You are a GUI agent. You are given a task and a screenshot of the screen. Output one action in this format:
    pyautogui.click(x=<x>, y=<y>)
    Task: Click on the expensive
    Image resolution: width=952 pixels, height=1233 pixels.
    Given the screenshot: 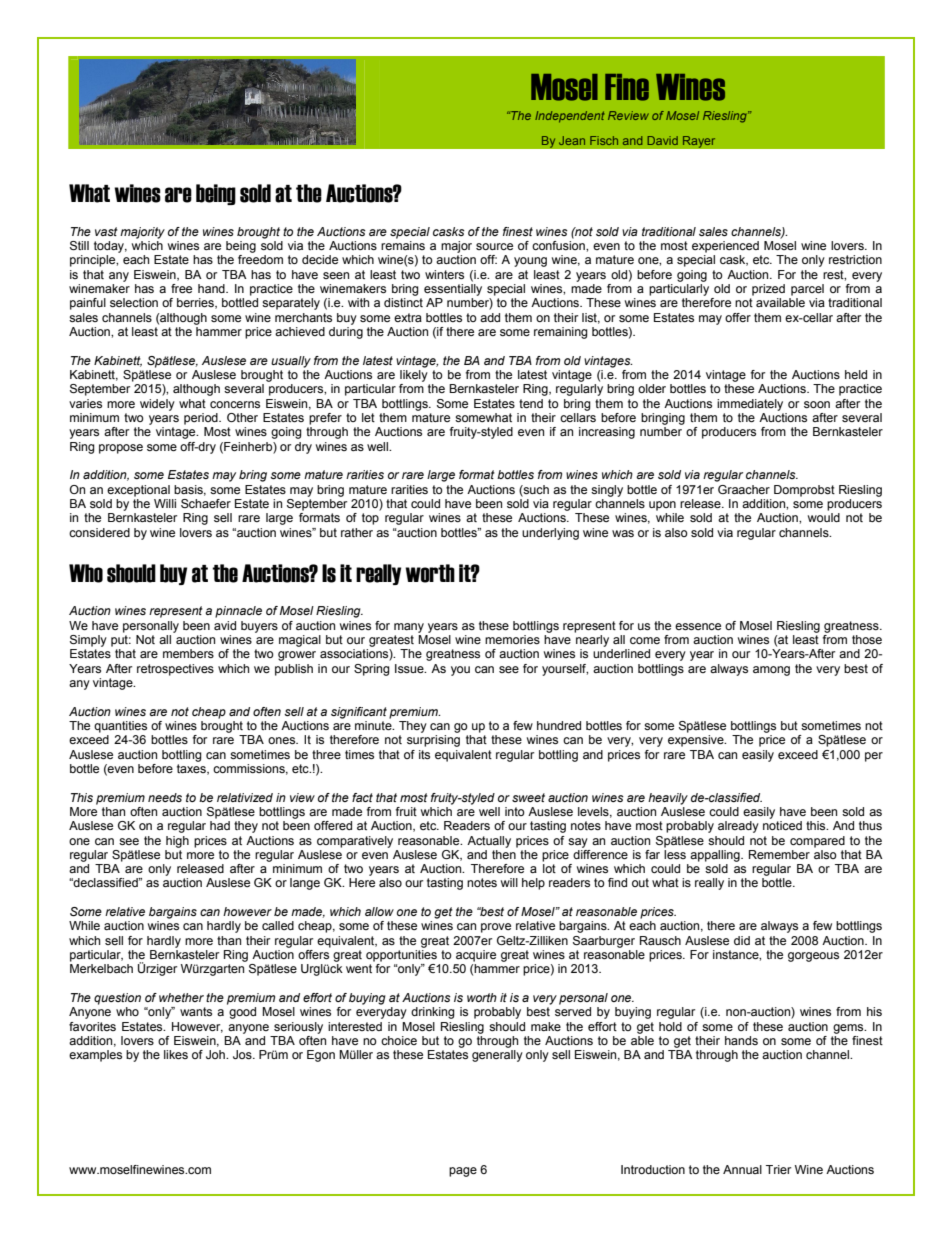 What is the action you would take?
    pyautogui.click(x=697, y=741)
